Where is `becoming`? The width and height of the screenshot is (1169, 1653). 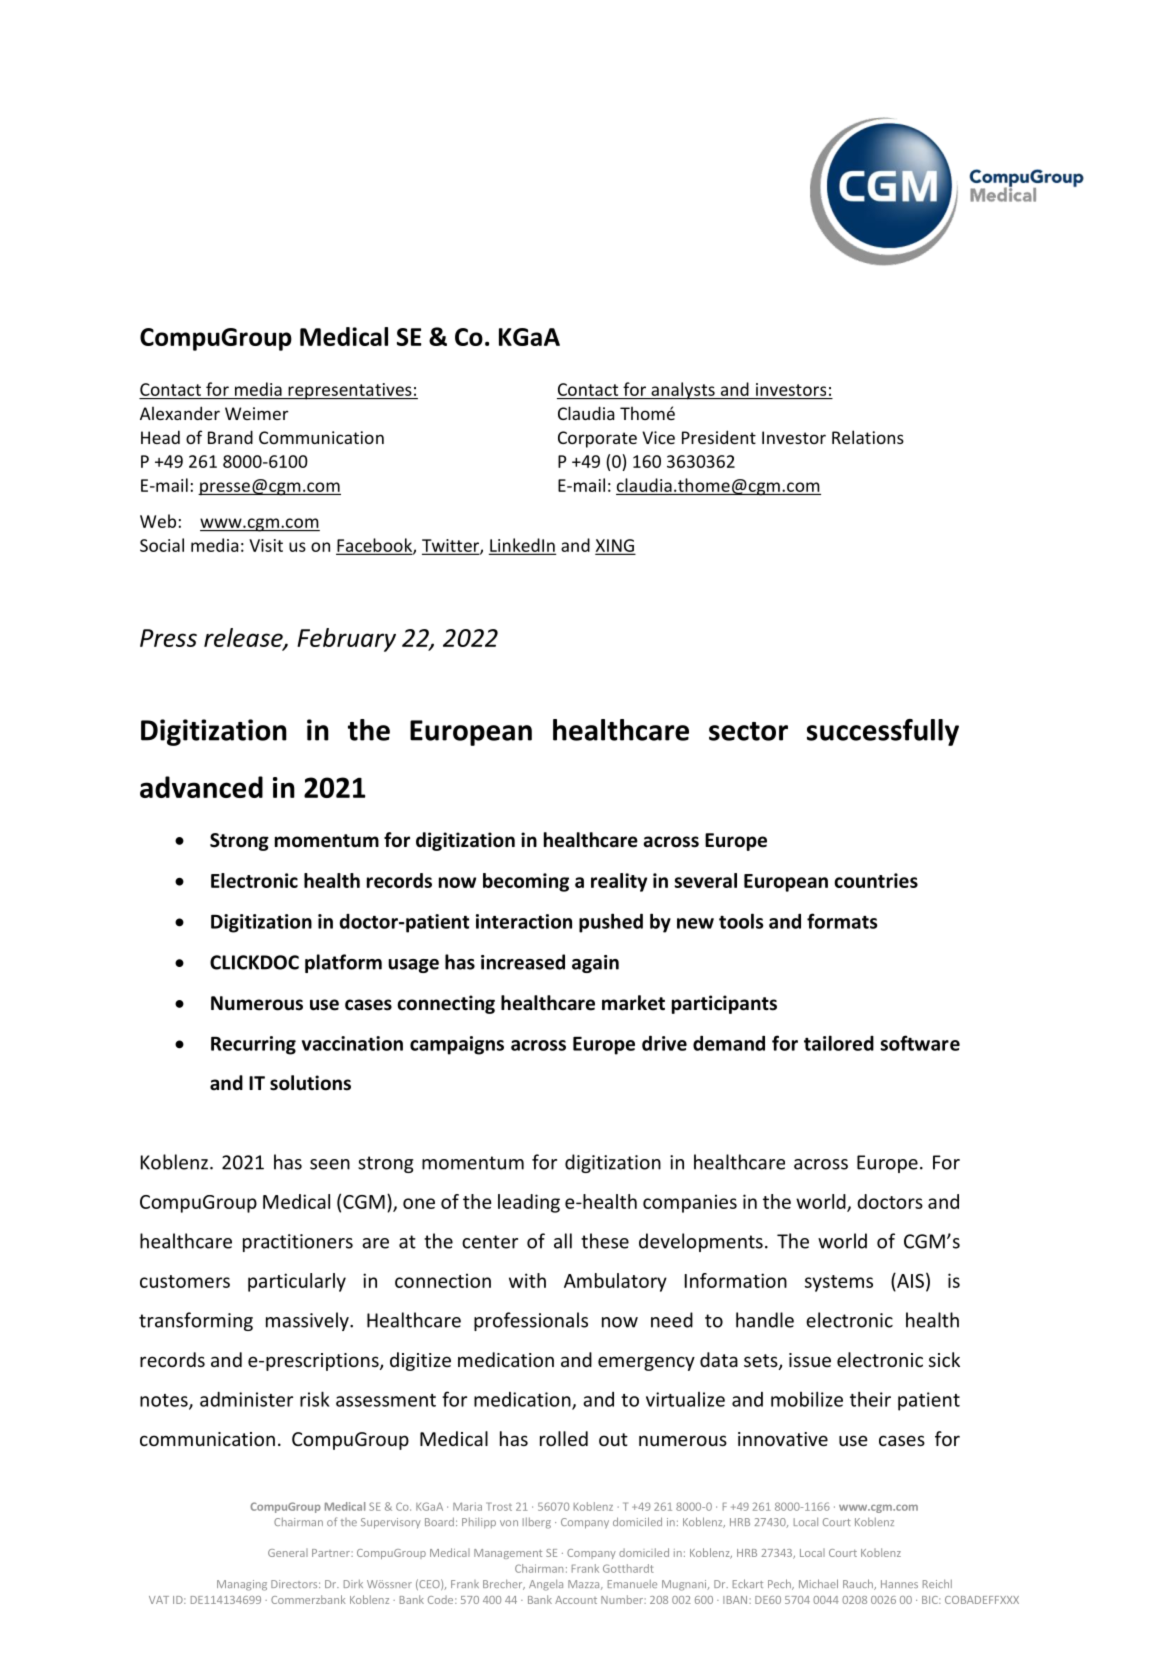 becoming is located at coordinates (526, 882).
